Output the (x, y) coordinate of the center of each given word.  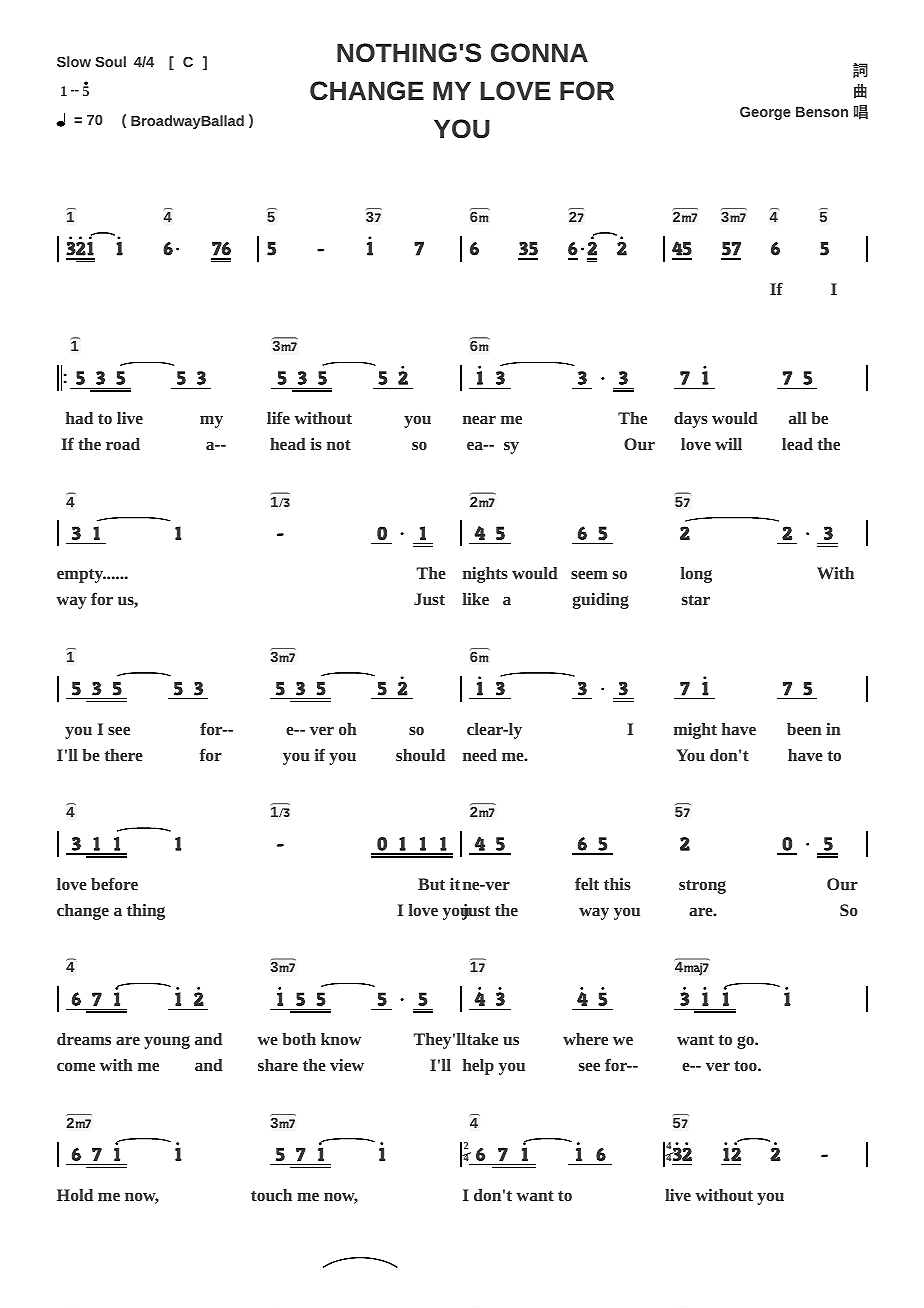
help (478, 1067)
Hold (75, 1195)
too (746, 1066)
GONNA (539, 53)
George (765, 113)
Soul (110, 61)
